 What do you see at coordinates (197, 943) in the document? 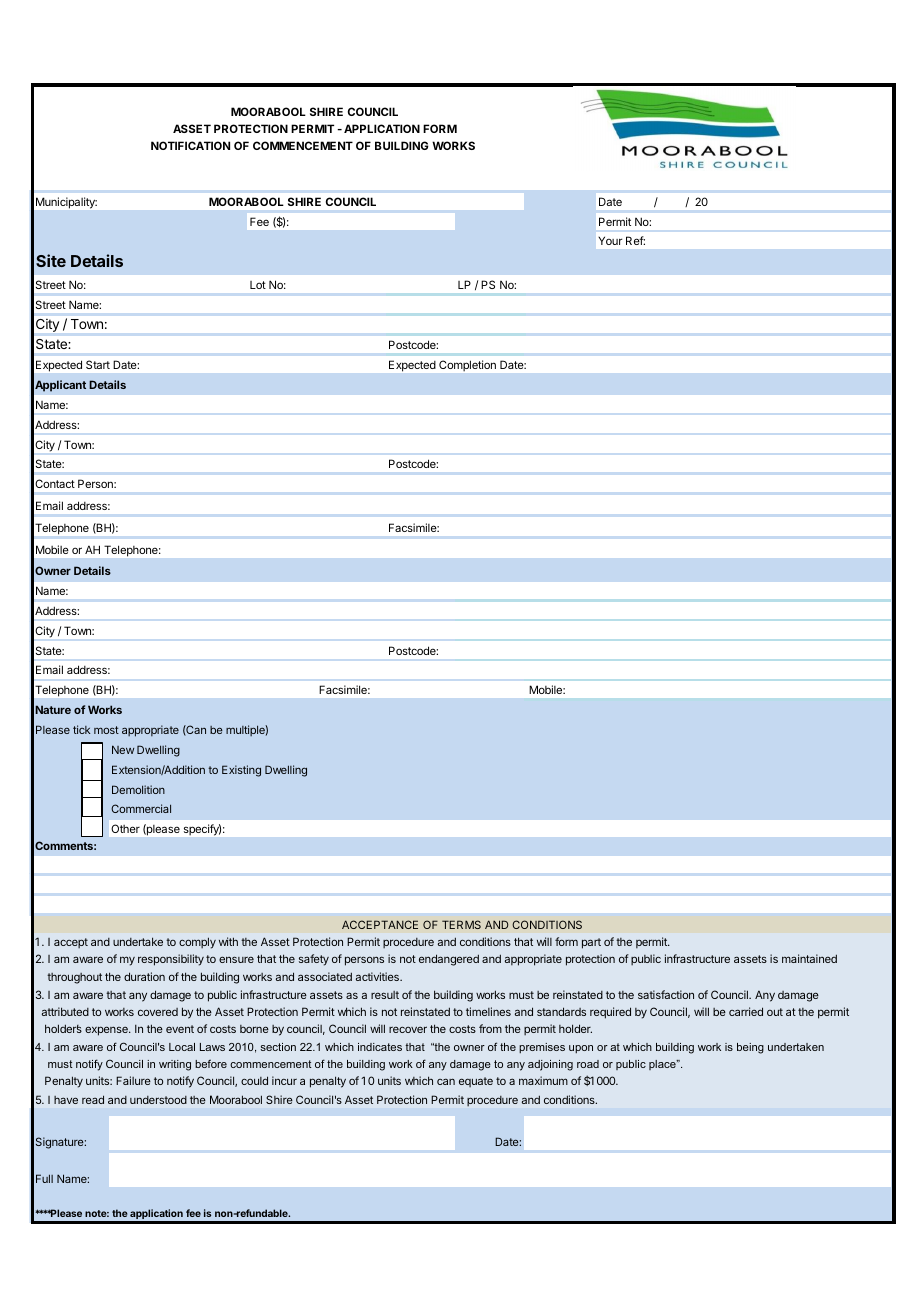
I see `comply` at bounding box center [197, 943].
